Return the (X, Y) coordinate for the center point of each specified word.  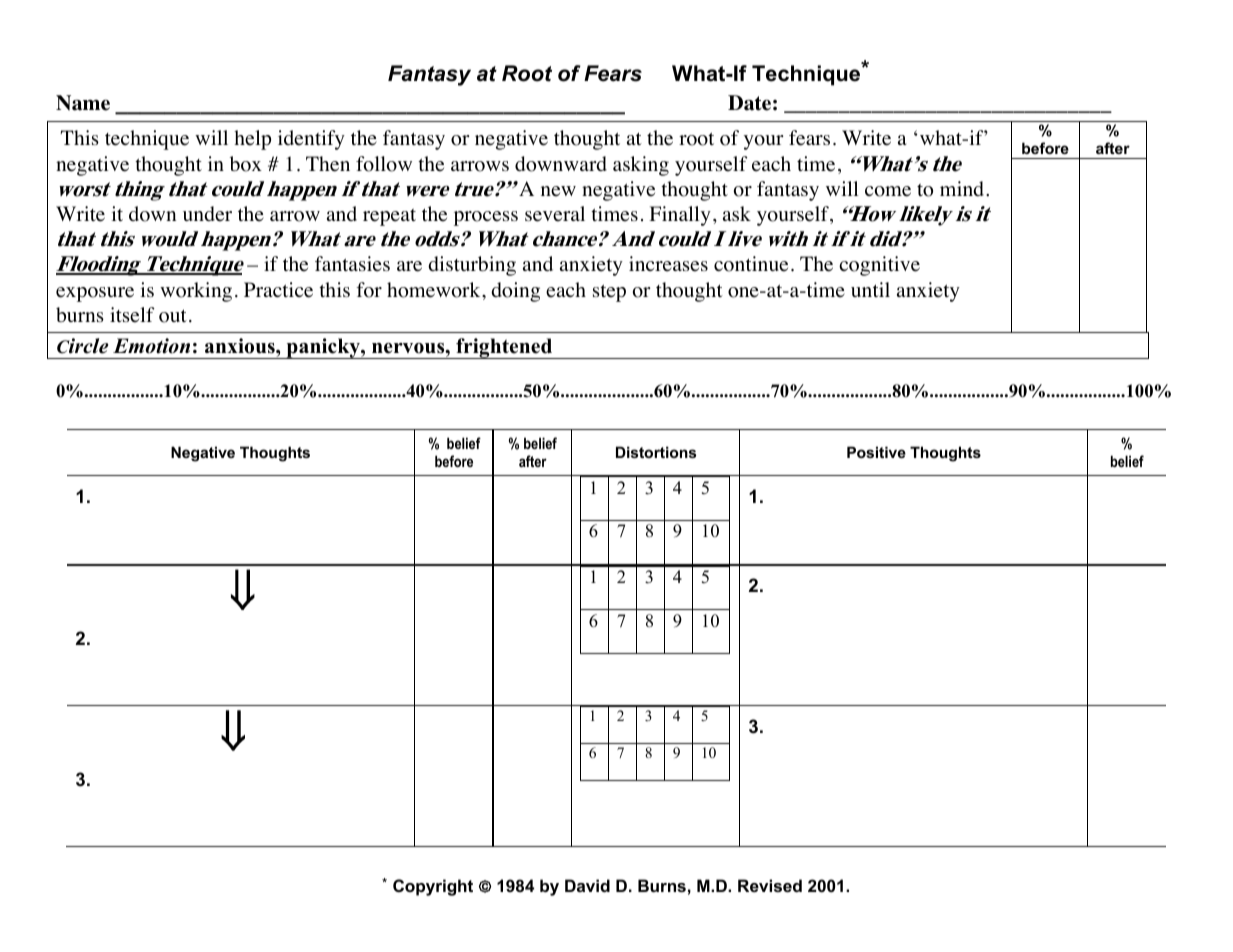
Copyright (433, 887)
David (587, 885)
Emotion (151, 346)
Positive (876, 452)
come (888, 191)
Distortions (656, 452)
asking (641, 166)
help (252, 140)
